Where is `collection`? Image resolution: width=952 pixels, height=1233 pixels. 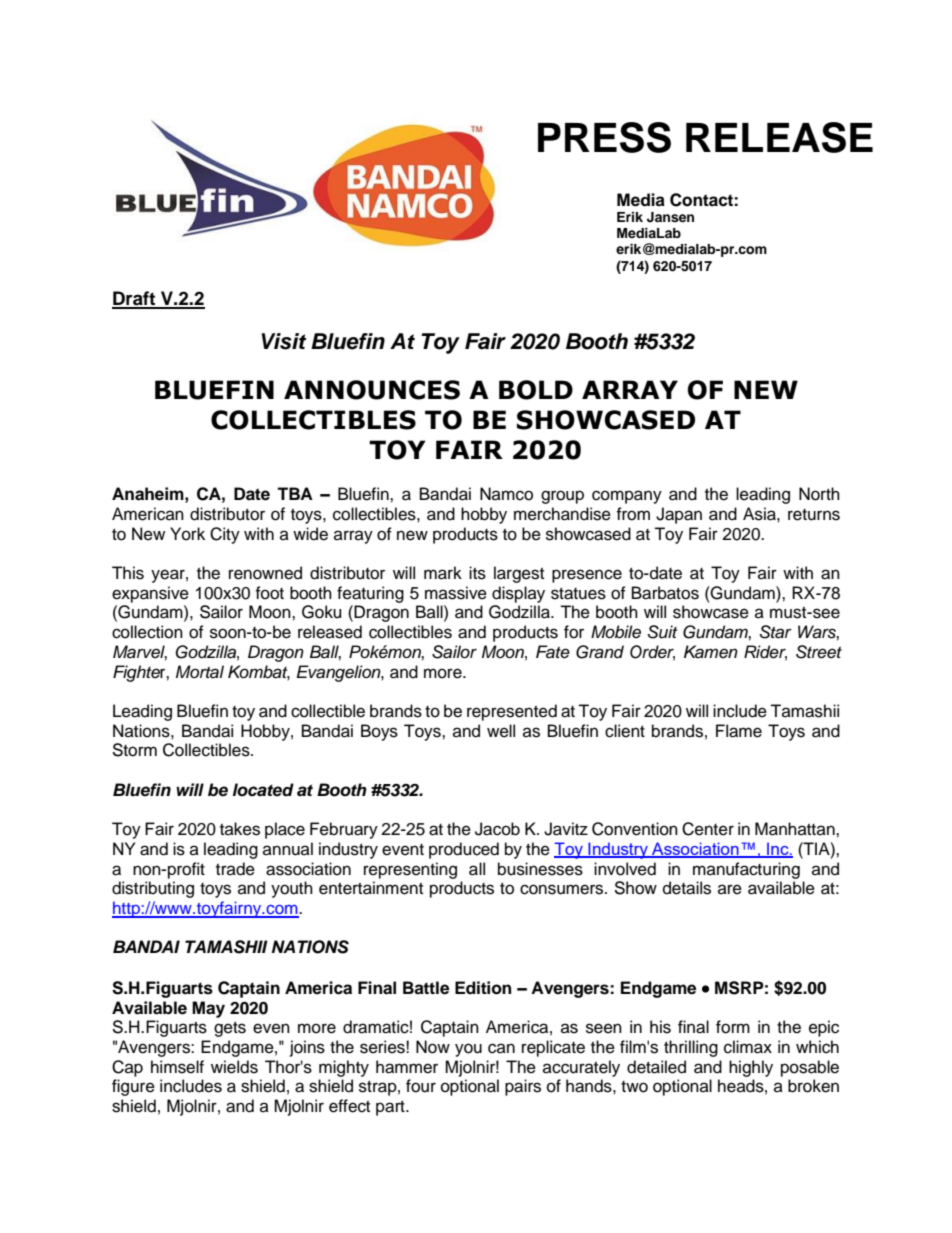 collection is located at coordinates (147, 632).
